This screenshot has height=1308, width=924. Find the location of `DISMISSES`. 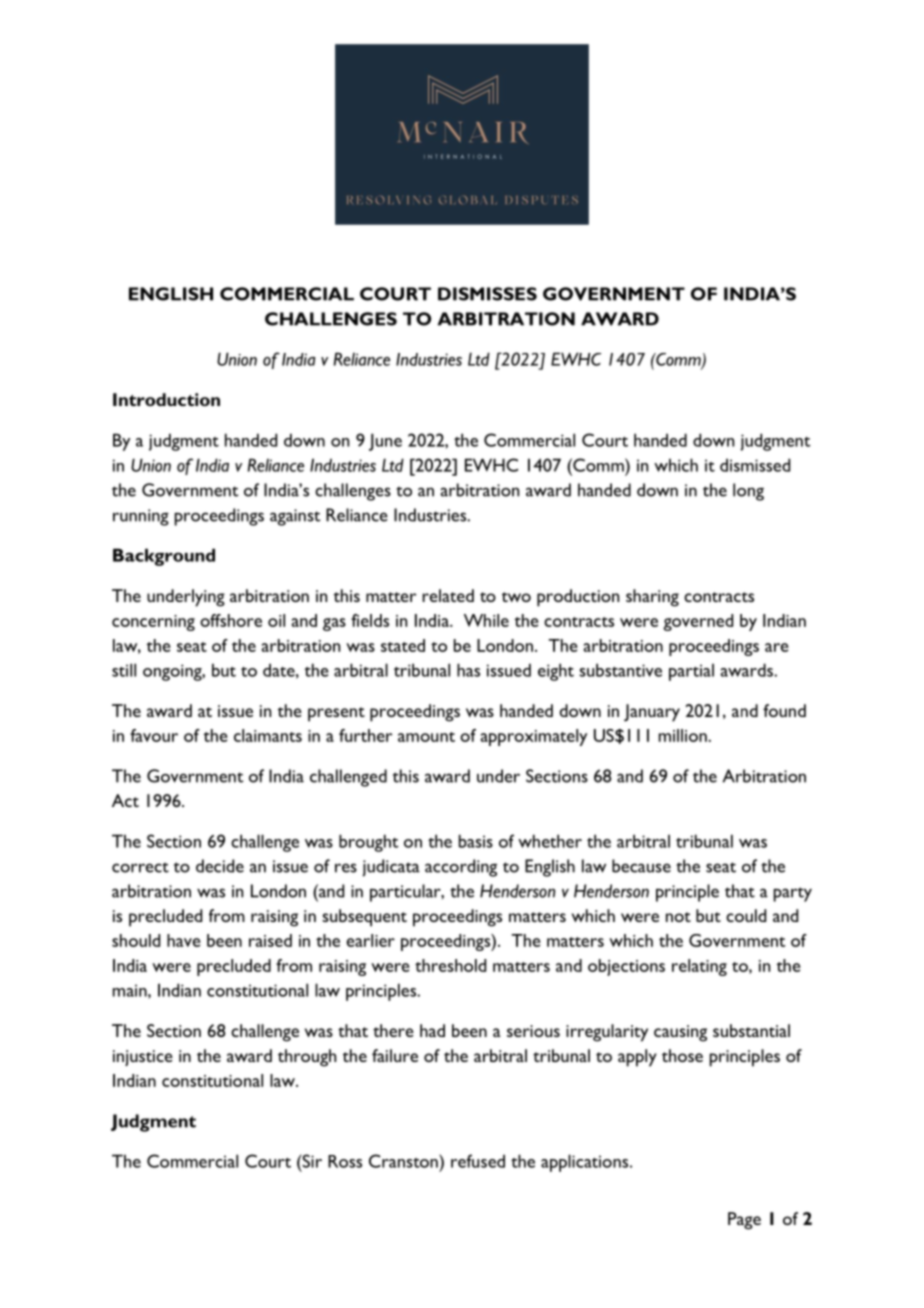

DISMISSES is located at coordinates (487, 294).
